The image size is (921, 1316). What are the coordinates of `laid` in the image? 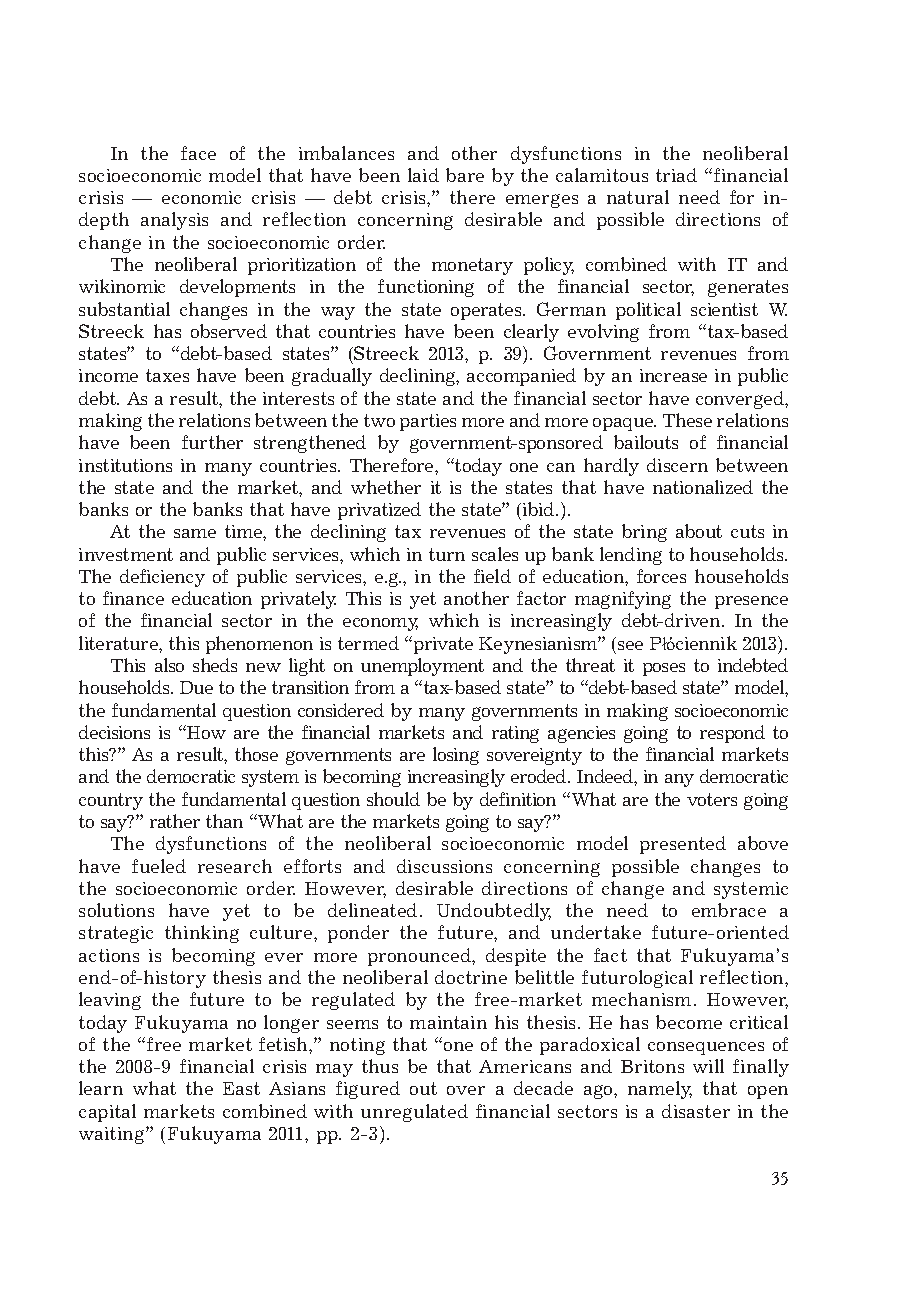 It's located at (423, 175).
